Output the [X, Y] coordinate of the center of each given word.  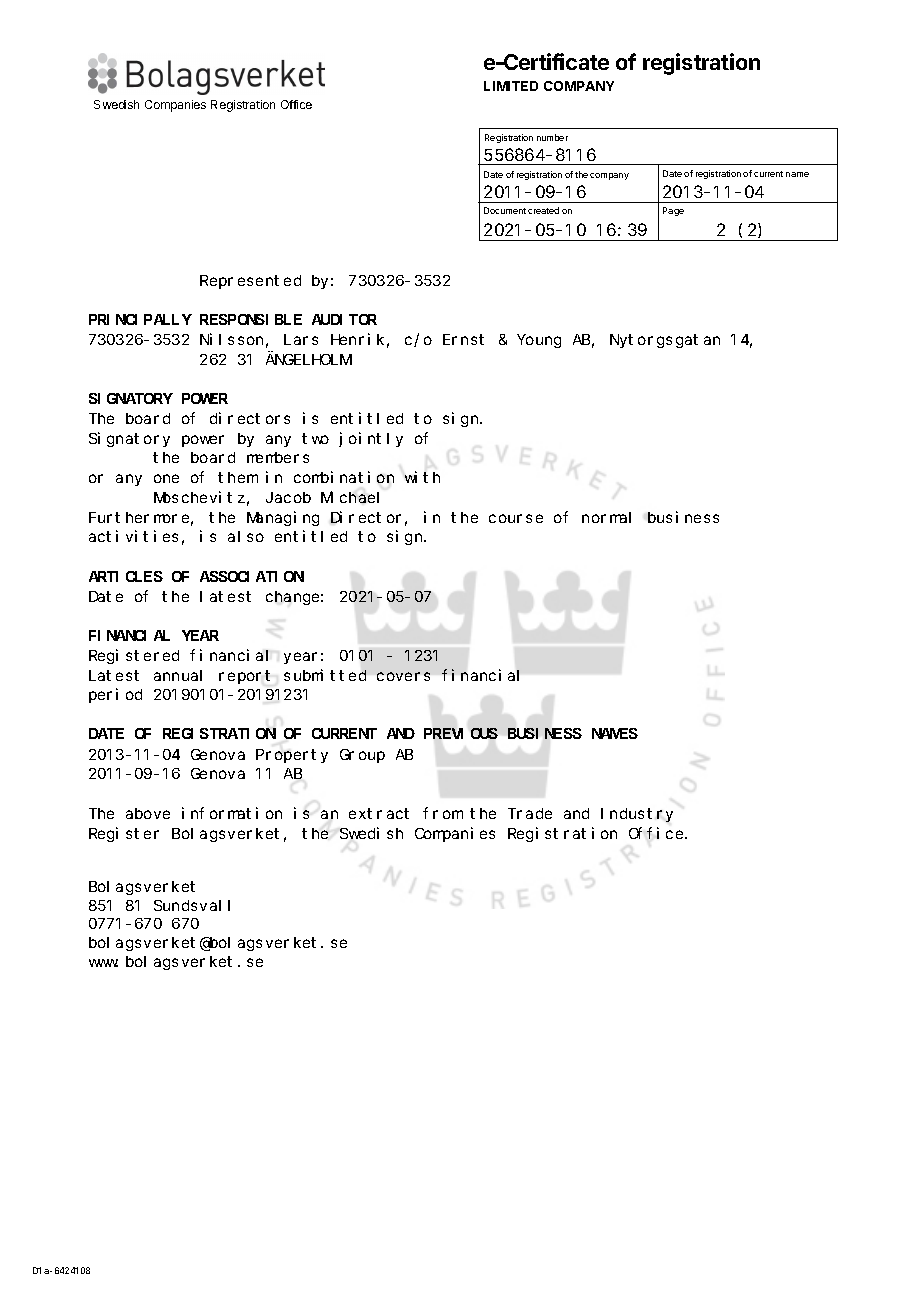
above [148, 813]
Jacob [288, 497]
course [516, 518]
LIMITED [511, 86]
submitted [325, 675]
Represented [250, 282]
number [552, 137]
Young [539, 341]
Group [362, 756]
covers [403, 676]
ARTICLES [126, 576]
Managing [283, 518]
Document [505, 210]
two [315, 438]
